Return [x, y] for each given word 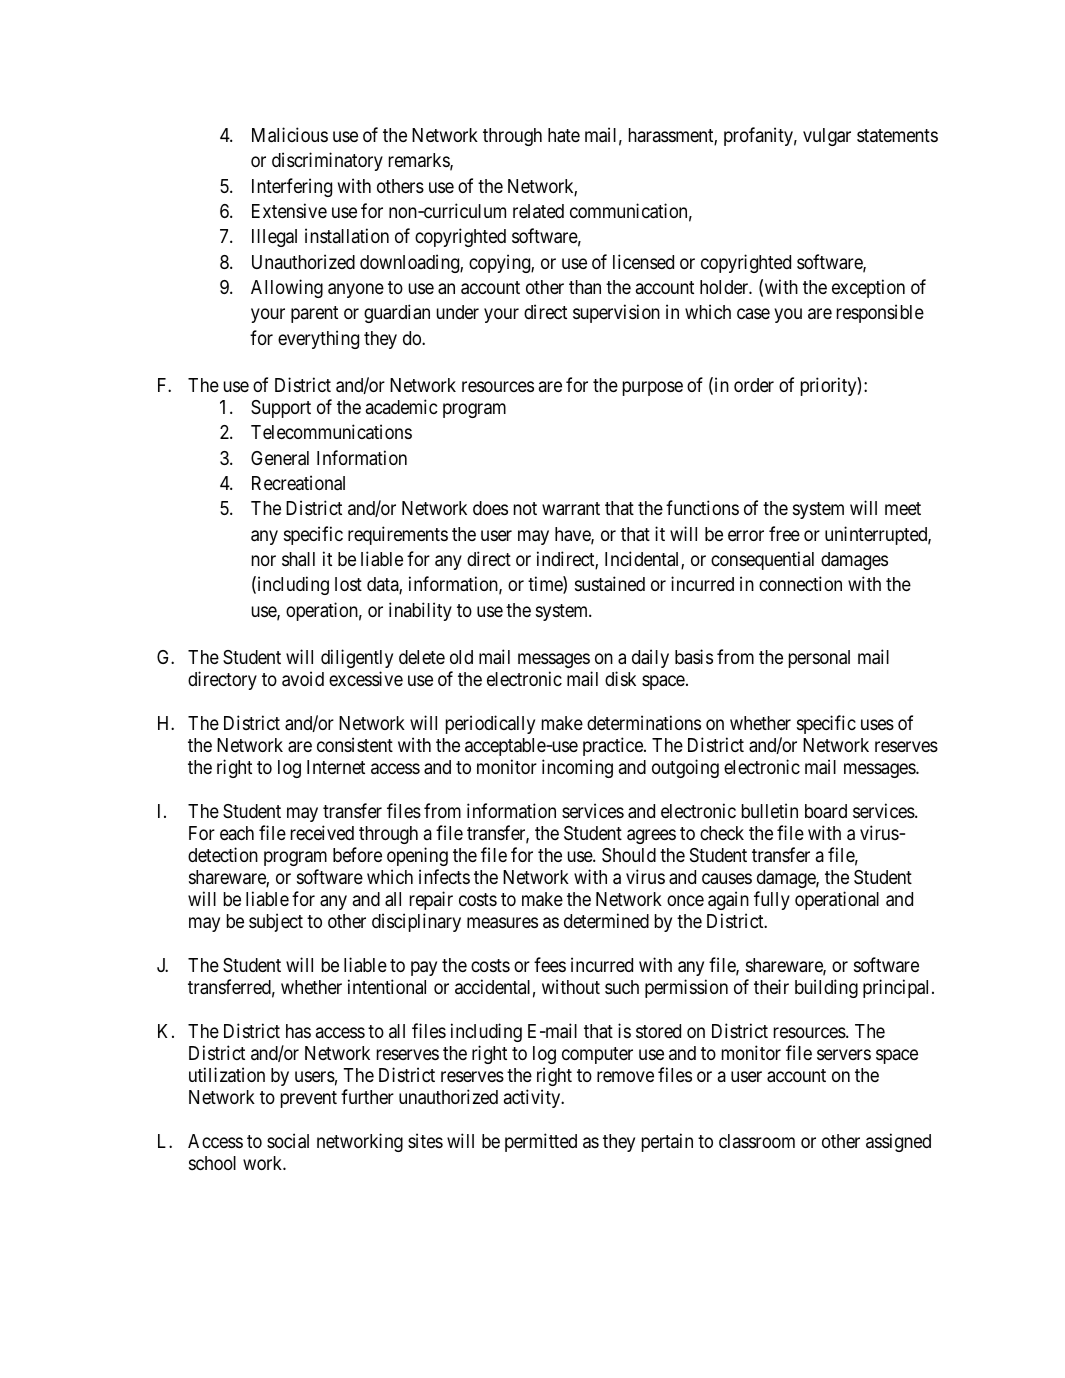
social [288, 1141]
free [784, 533]
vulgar [827, 137]
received [322, 832]
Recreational [298, 483]
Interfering [292, 187]
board [826, 811]
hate [564, 135]
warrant [571, 508]
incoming [577, 768]
